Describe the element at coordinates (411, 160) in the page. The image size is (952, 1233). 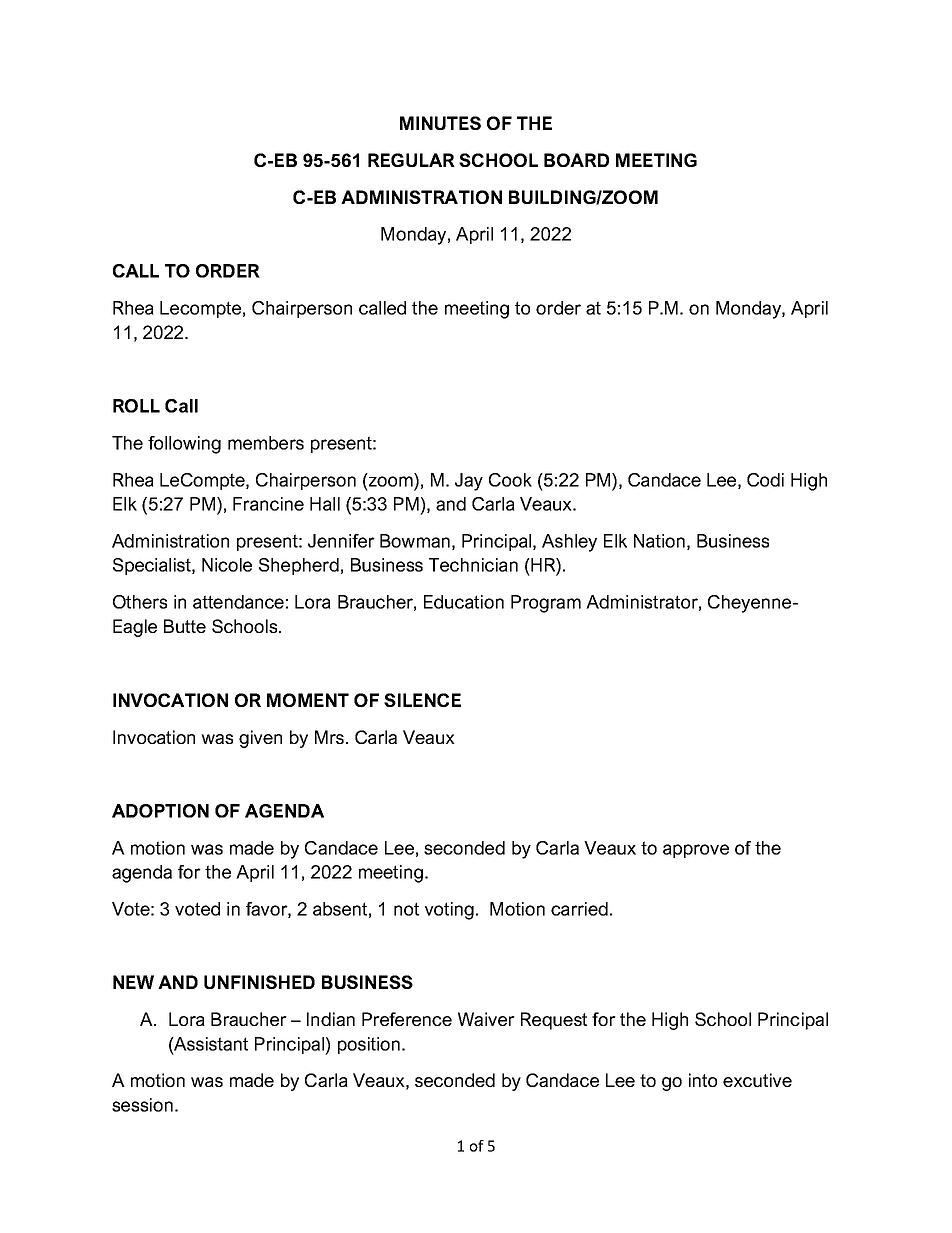
I see `REGULAR` at that location.
